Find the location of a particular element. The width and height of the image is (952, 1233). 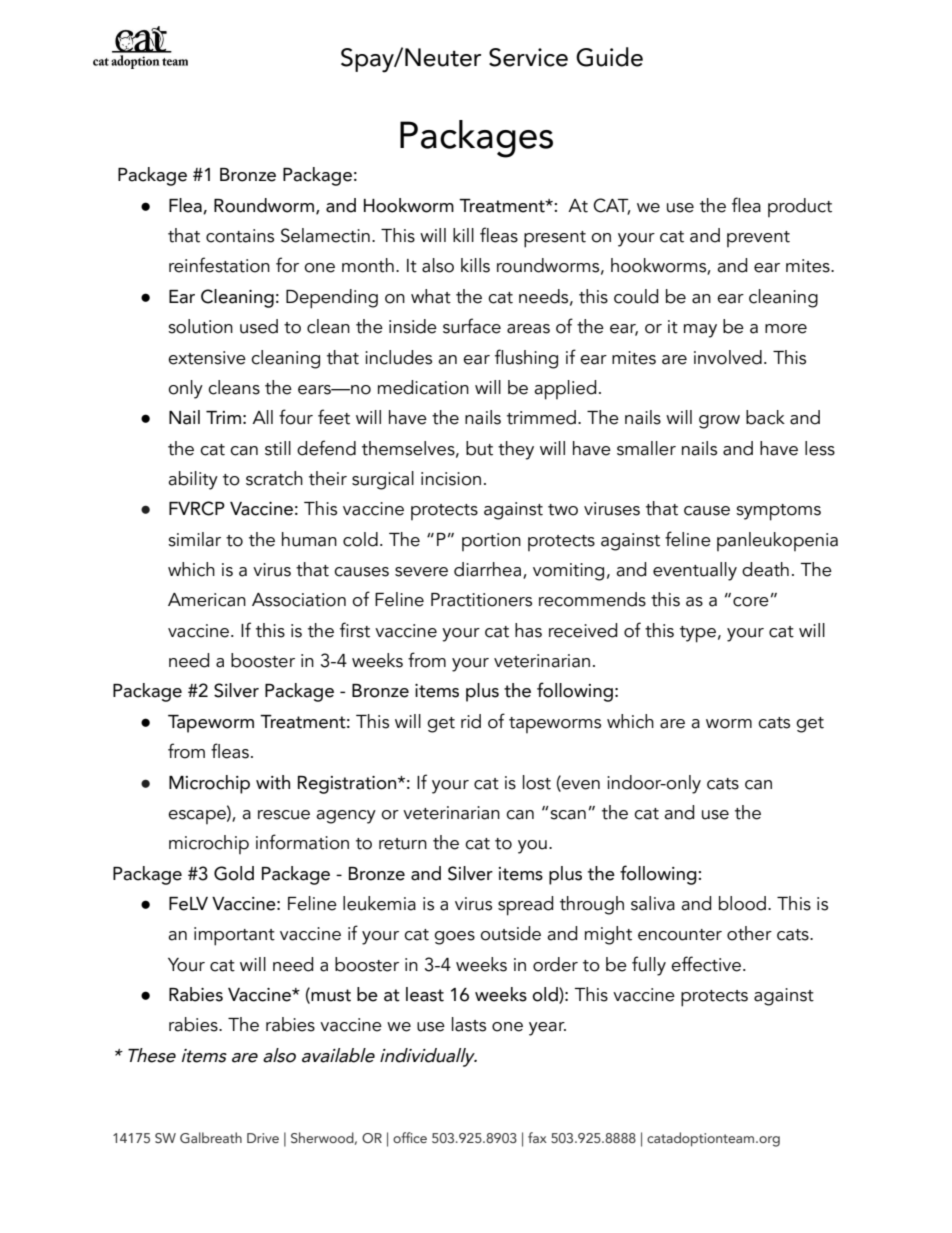

information is located at coordinates (302, 842).
